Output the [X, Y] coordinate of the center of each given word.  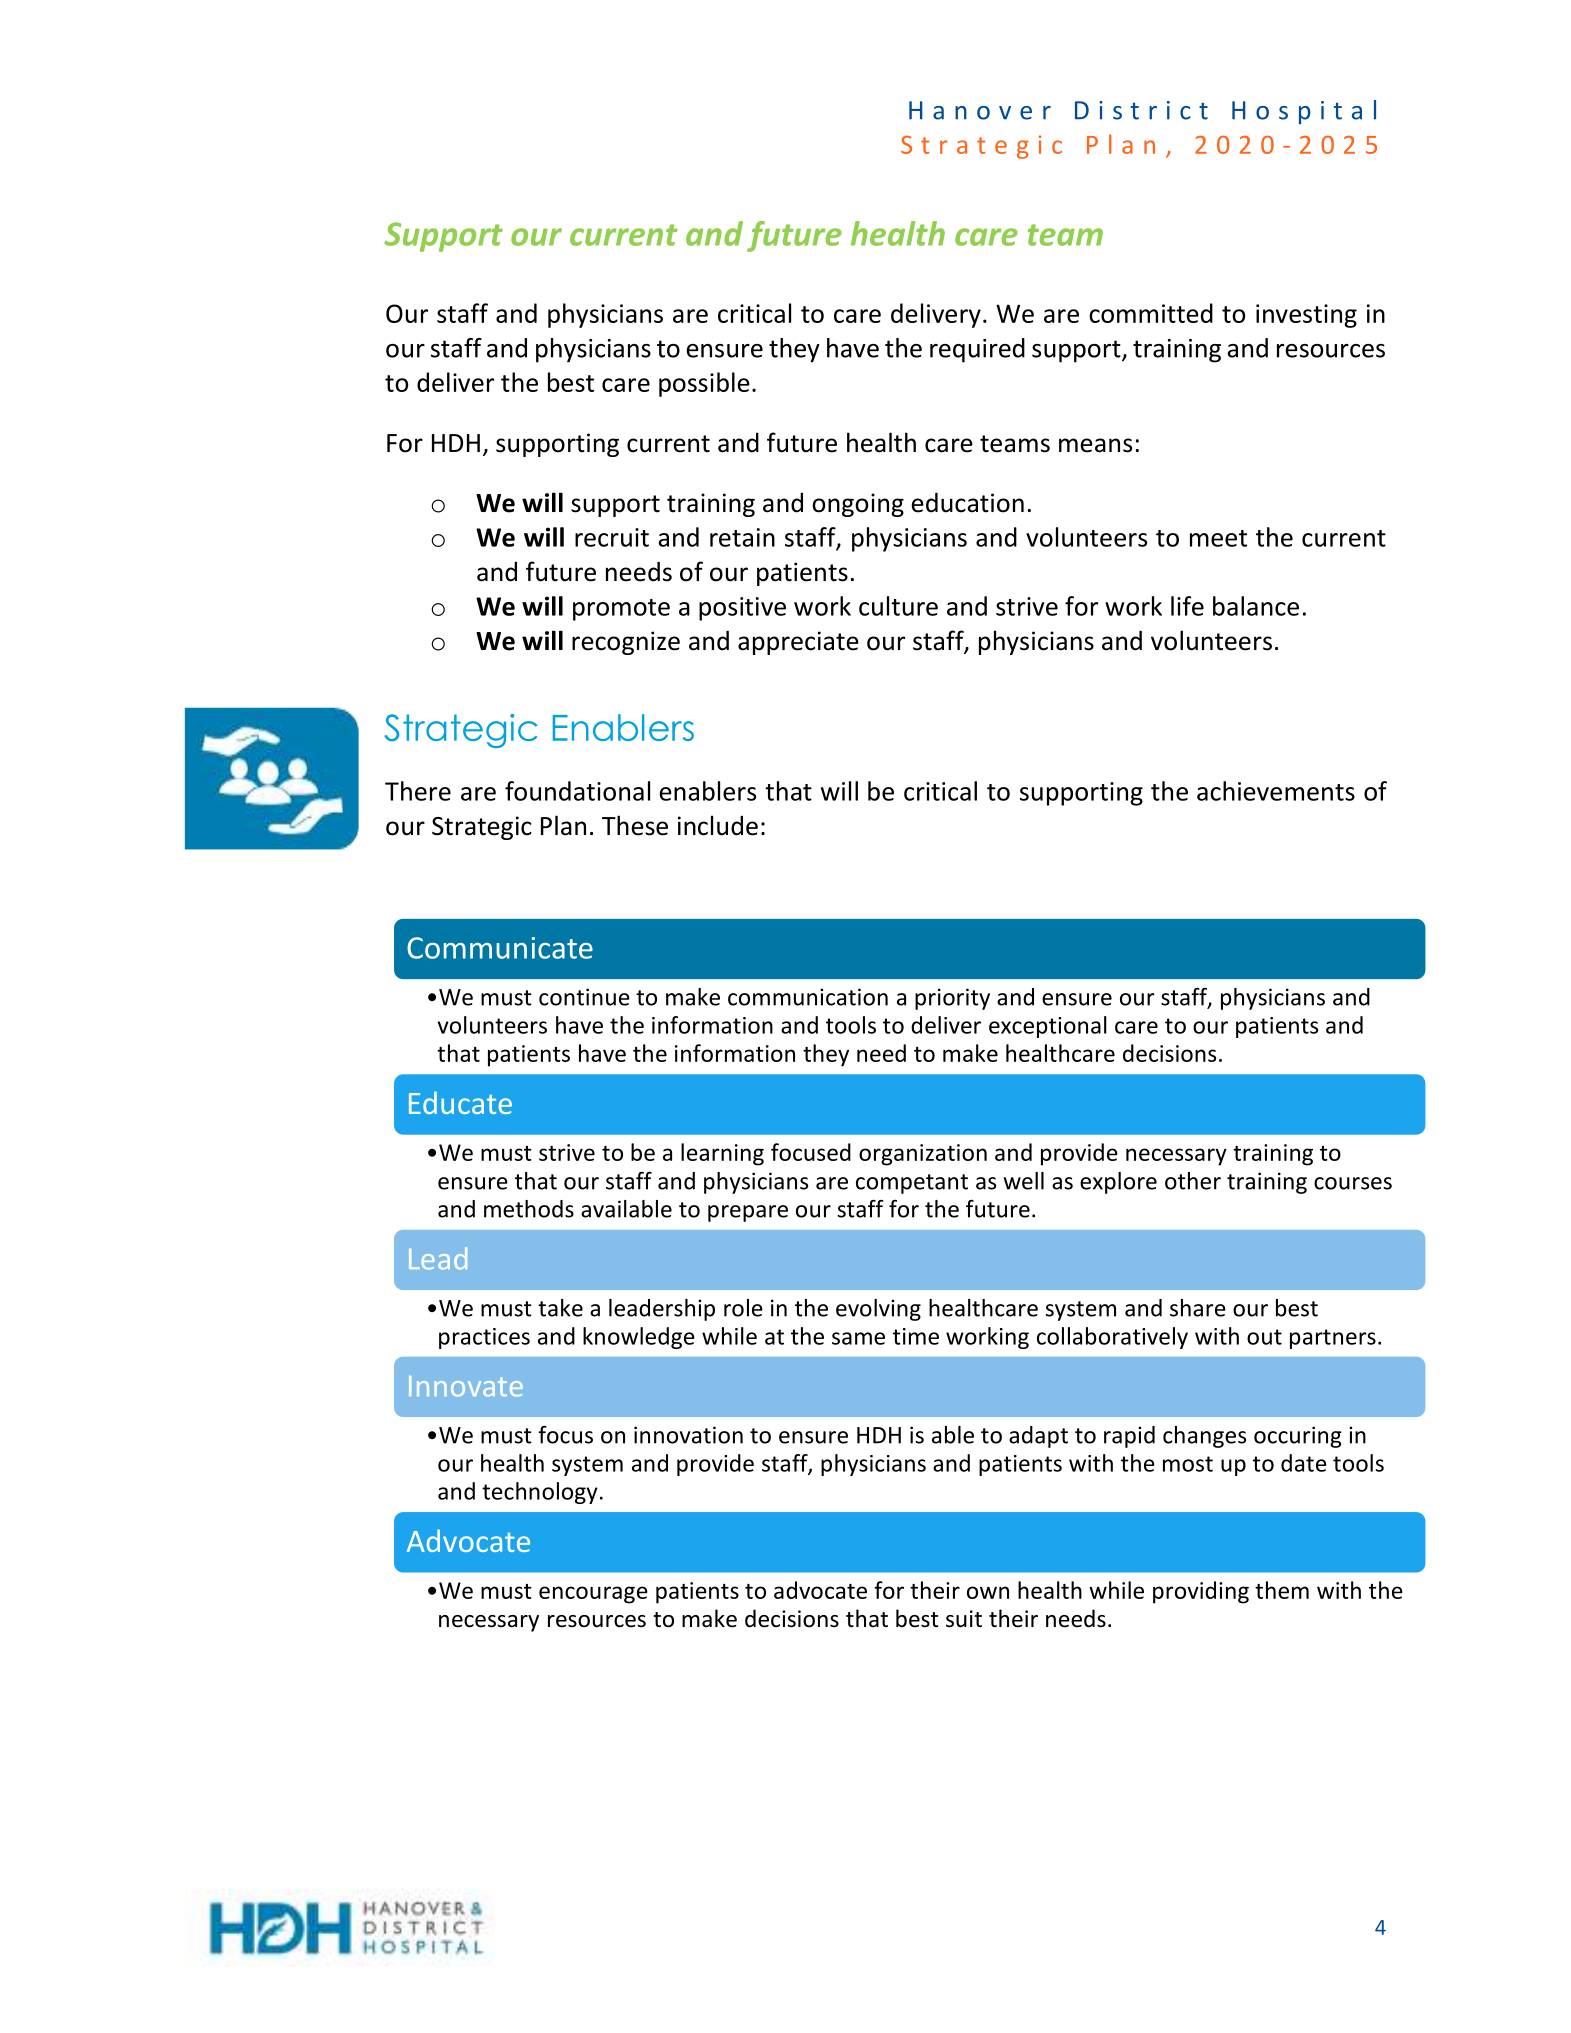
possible [704, 384]
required [977, 350]
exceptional [1048, 1027]
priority [952, 999]
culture [898, 606]
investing [1306, 316]
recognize [626, 643]
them [1282, 1590]
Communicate [500, 948]
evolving [878, 1310]
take [560, 1308]
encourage [593, 1595]
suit [964, 1619]
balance [1256, 606]
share [1198, 1308]
